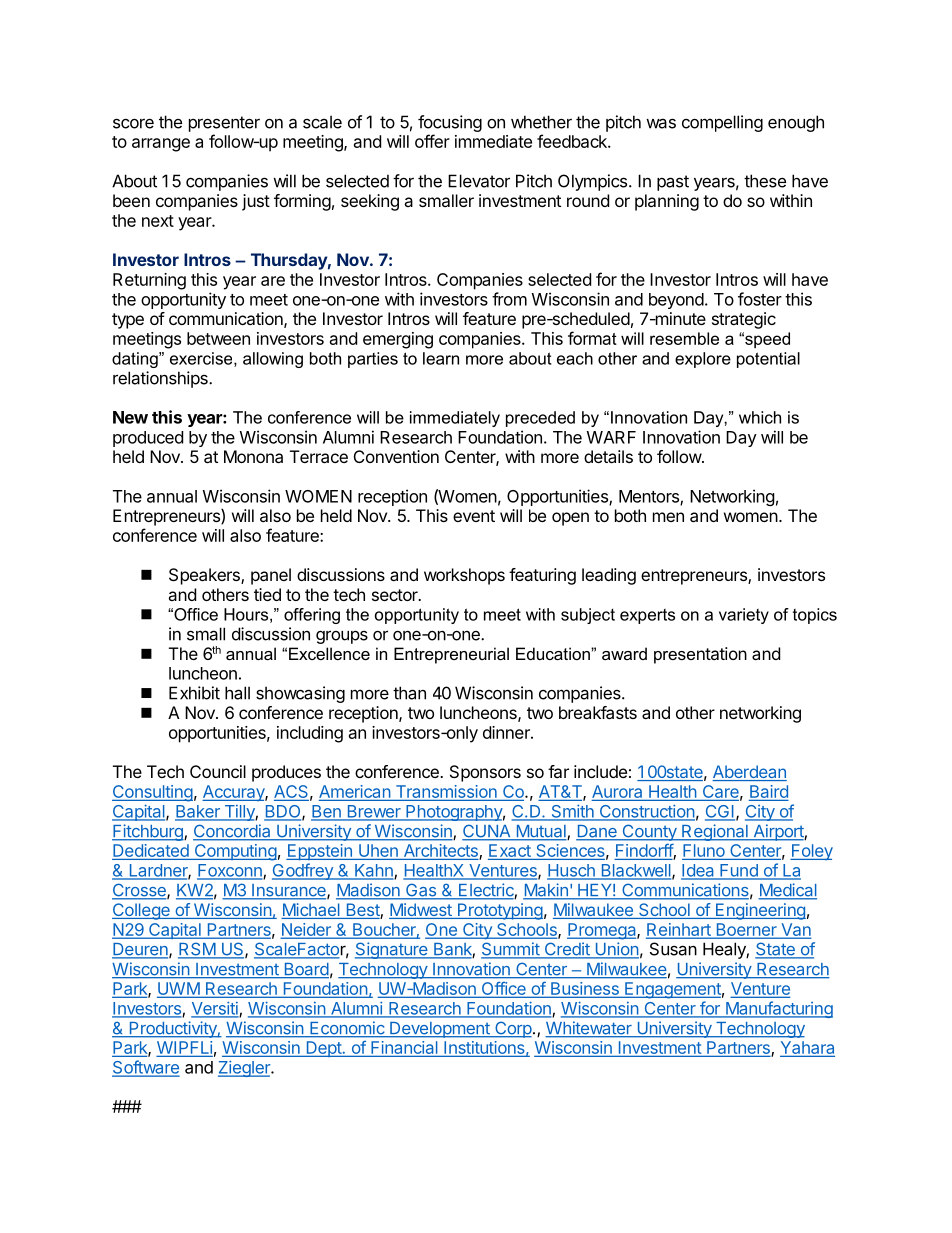  Describe the element at coordinates (744, 616) in the document. I see `variety` at that location.
